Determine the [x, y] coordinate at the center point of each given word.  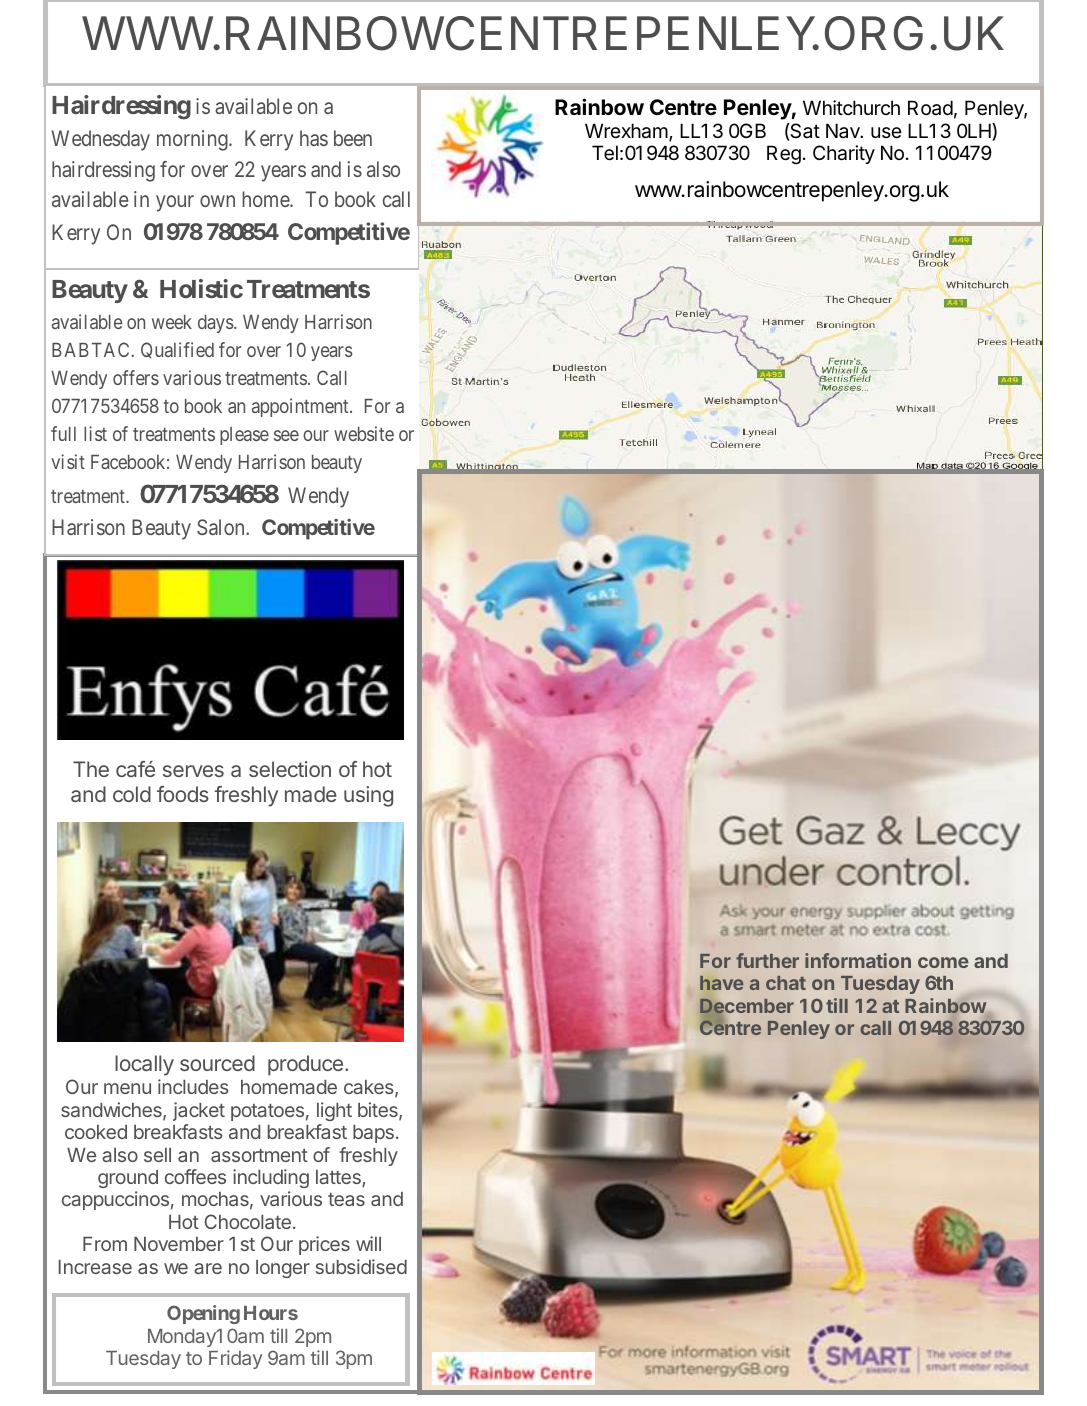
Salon [222, 527]
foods [183, 794]
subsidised [361, 1266]
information [858, 960]
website [364, 433]
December [747, 1007]
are [208, 1268]
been [353, 138]
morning [193, 140]
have [722, 983]
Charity [844, 154]
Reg [784, 154]
